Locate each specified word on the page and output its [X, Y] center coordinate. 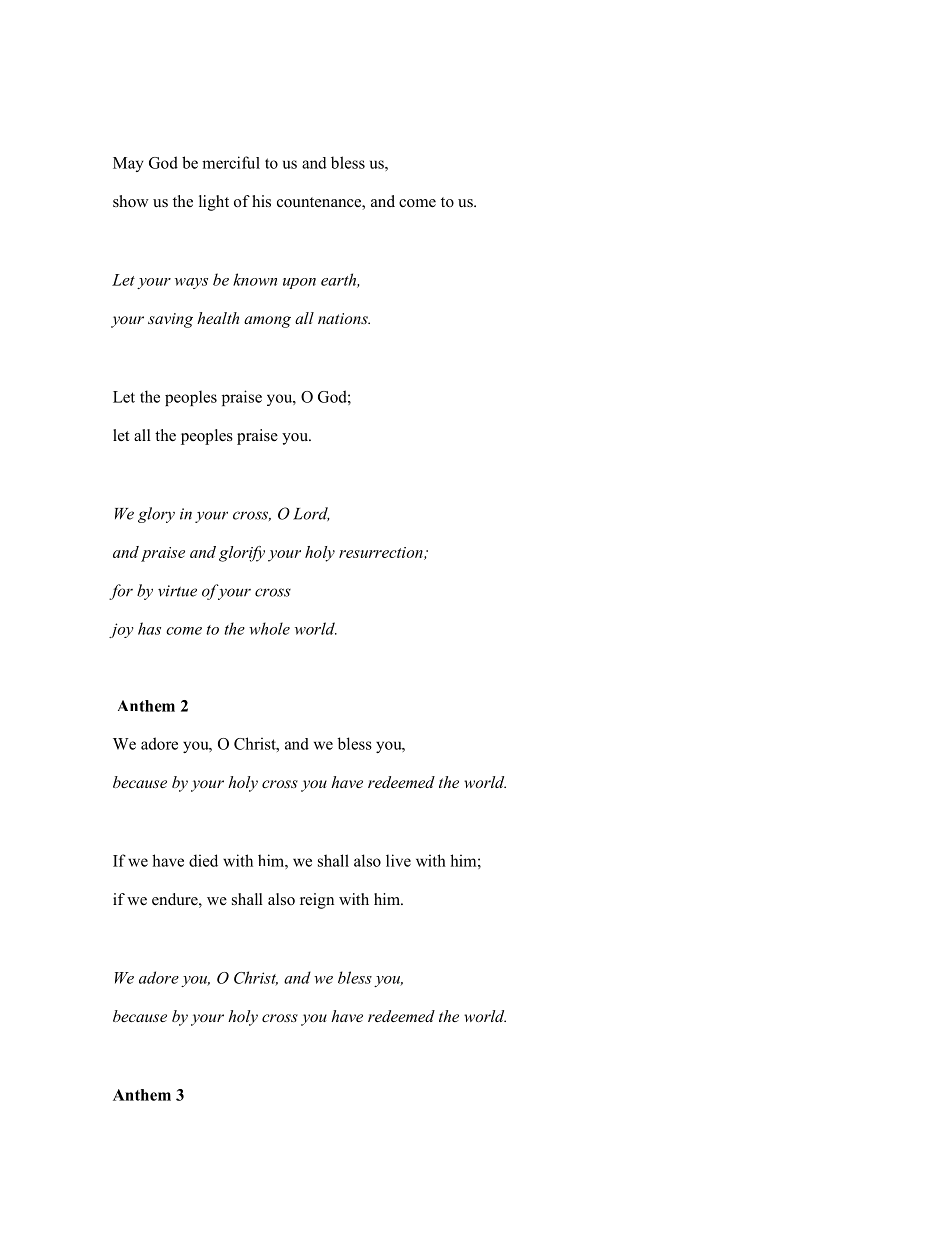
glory [156, 515]
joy [121, 630]
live [398, 860]
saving [170, 320]
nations [344, 318]
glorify [242, 554]
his [261, 201]
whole [269, 628]
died [203, 860]
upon [299, 283]
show [131, 201]
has [149, 628]
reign [317, 901]
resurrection [382, 553]
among [267, 322]
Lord [311, 514]
